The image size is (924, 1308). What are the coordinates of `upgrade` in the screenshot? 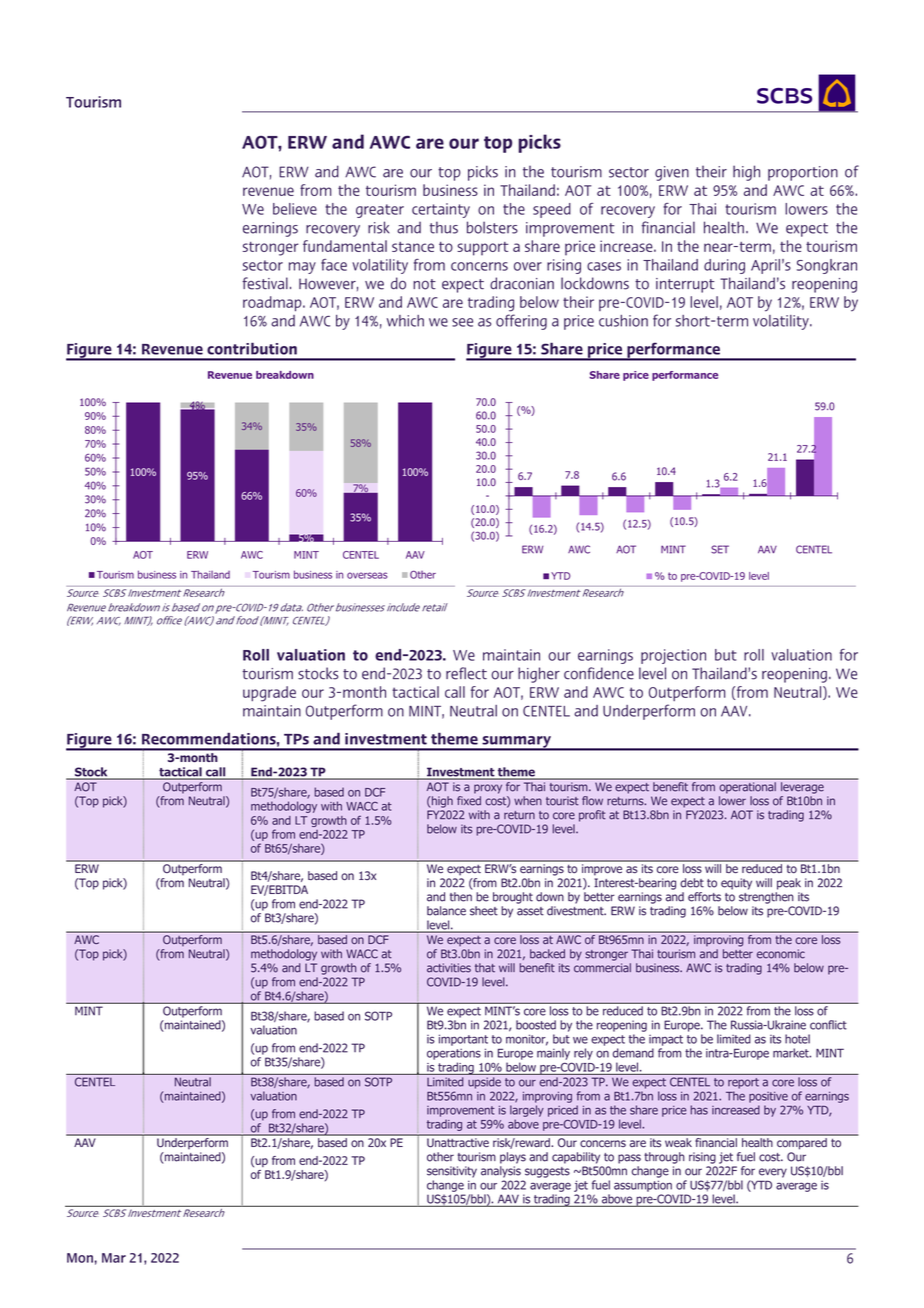 It's located at (269, 694).
